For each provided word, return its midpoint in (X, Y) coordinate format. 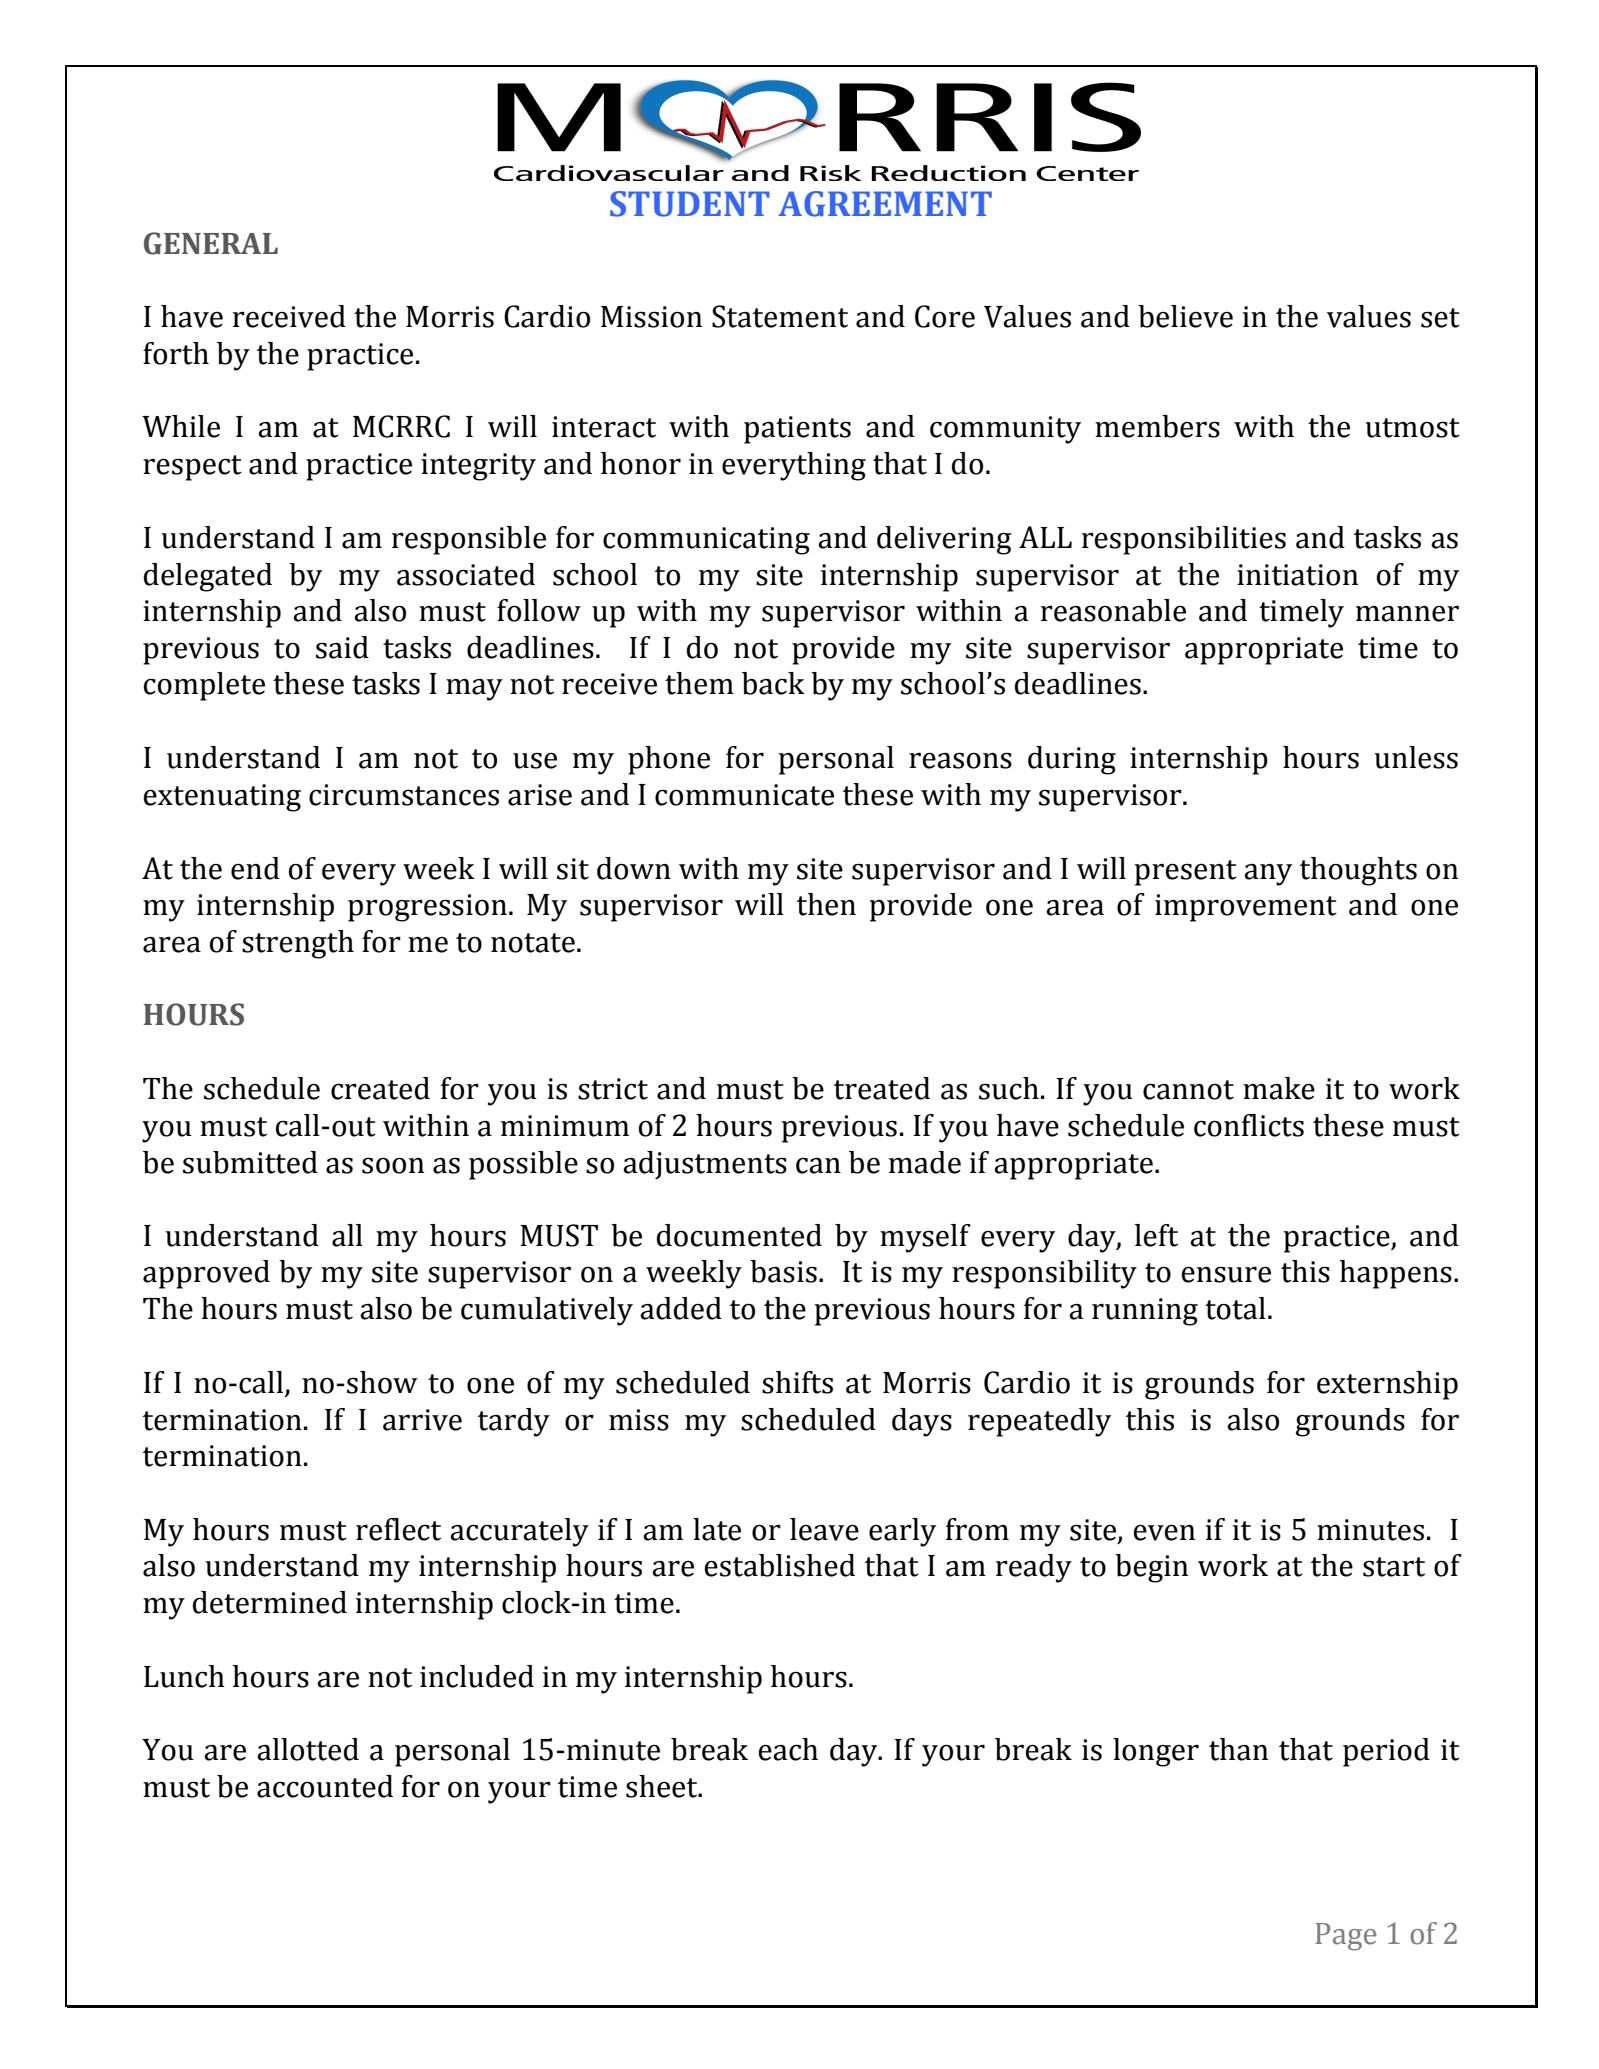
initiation (1297, 575)
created (380, 1088)
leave (824, 1529)
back (773, 683)
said (342, 647)
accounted (325, 1786)
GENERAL (211, 243)
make (1279, 1088)
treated (882, 1088)
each (788, 1749)
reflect (398, 1529)
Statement (780, 316)
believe (1185, 316)
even (1164, 1533)
